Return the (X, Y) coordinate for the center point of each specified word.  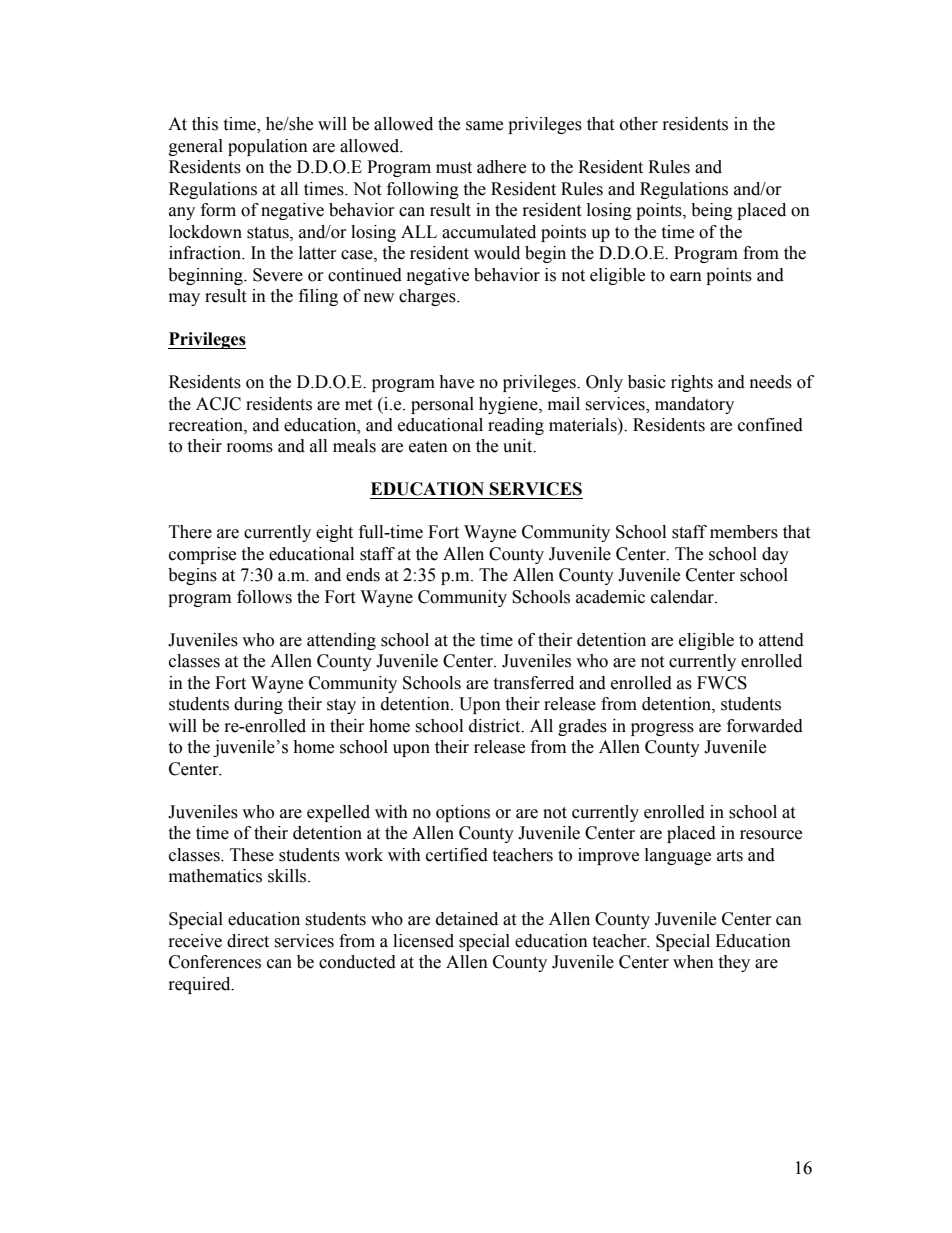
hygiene (509, 405)
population (268, 147)
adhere (501, 167)
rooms (250, 448)
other (639, 124)
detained (467, 919)
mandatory (694, 405)
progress (662, 729)
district (496, 726)
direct (248, 941)
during (258, 705)
